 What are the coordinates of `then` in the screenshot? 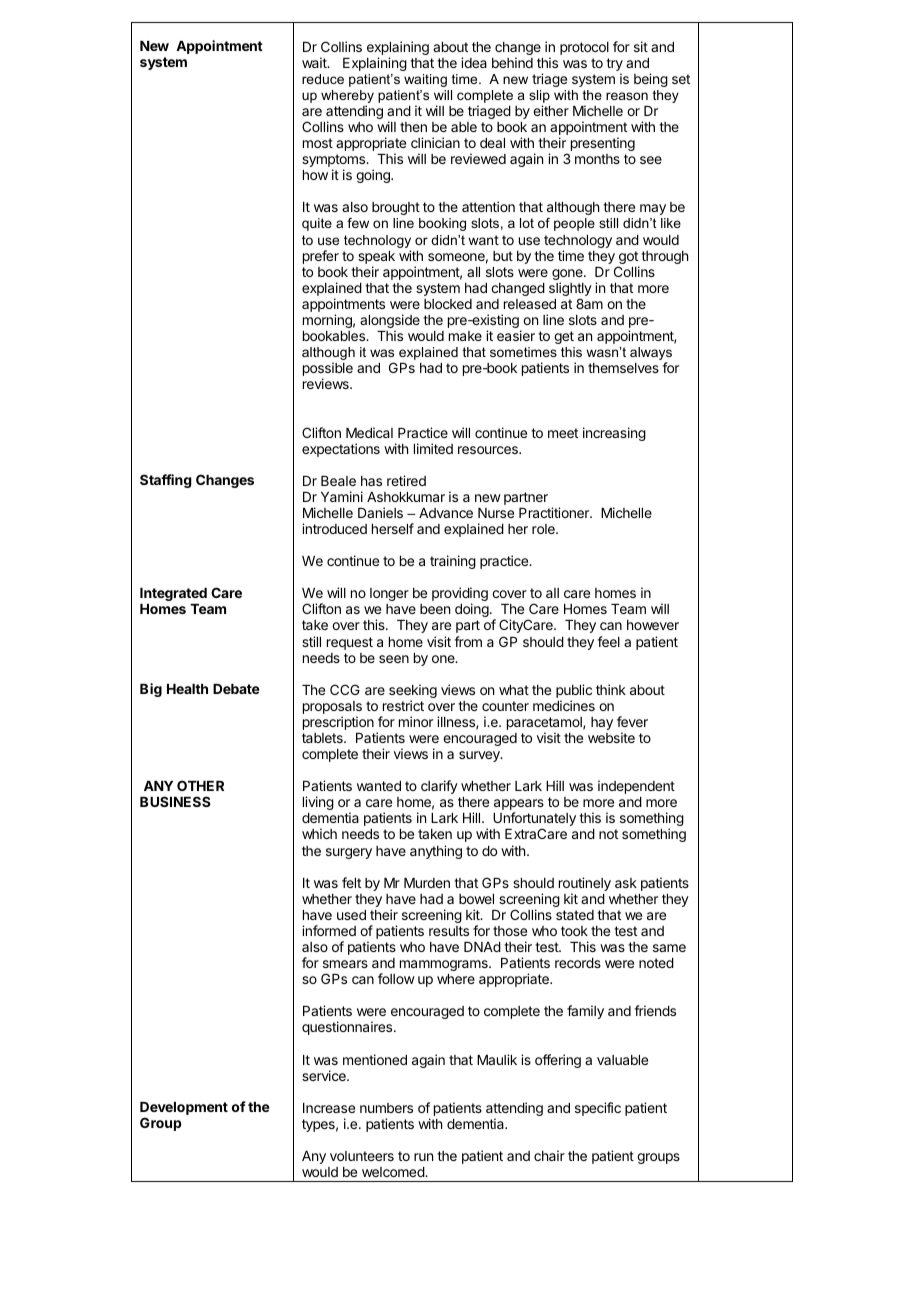 It's located at (413, 127).
